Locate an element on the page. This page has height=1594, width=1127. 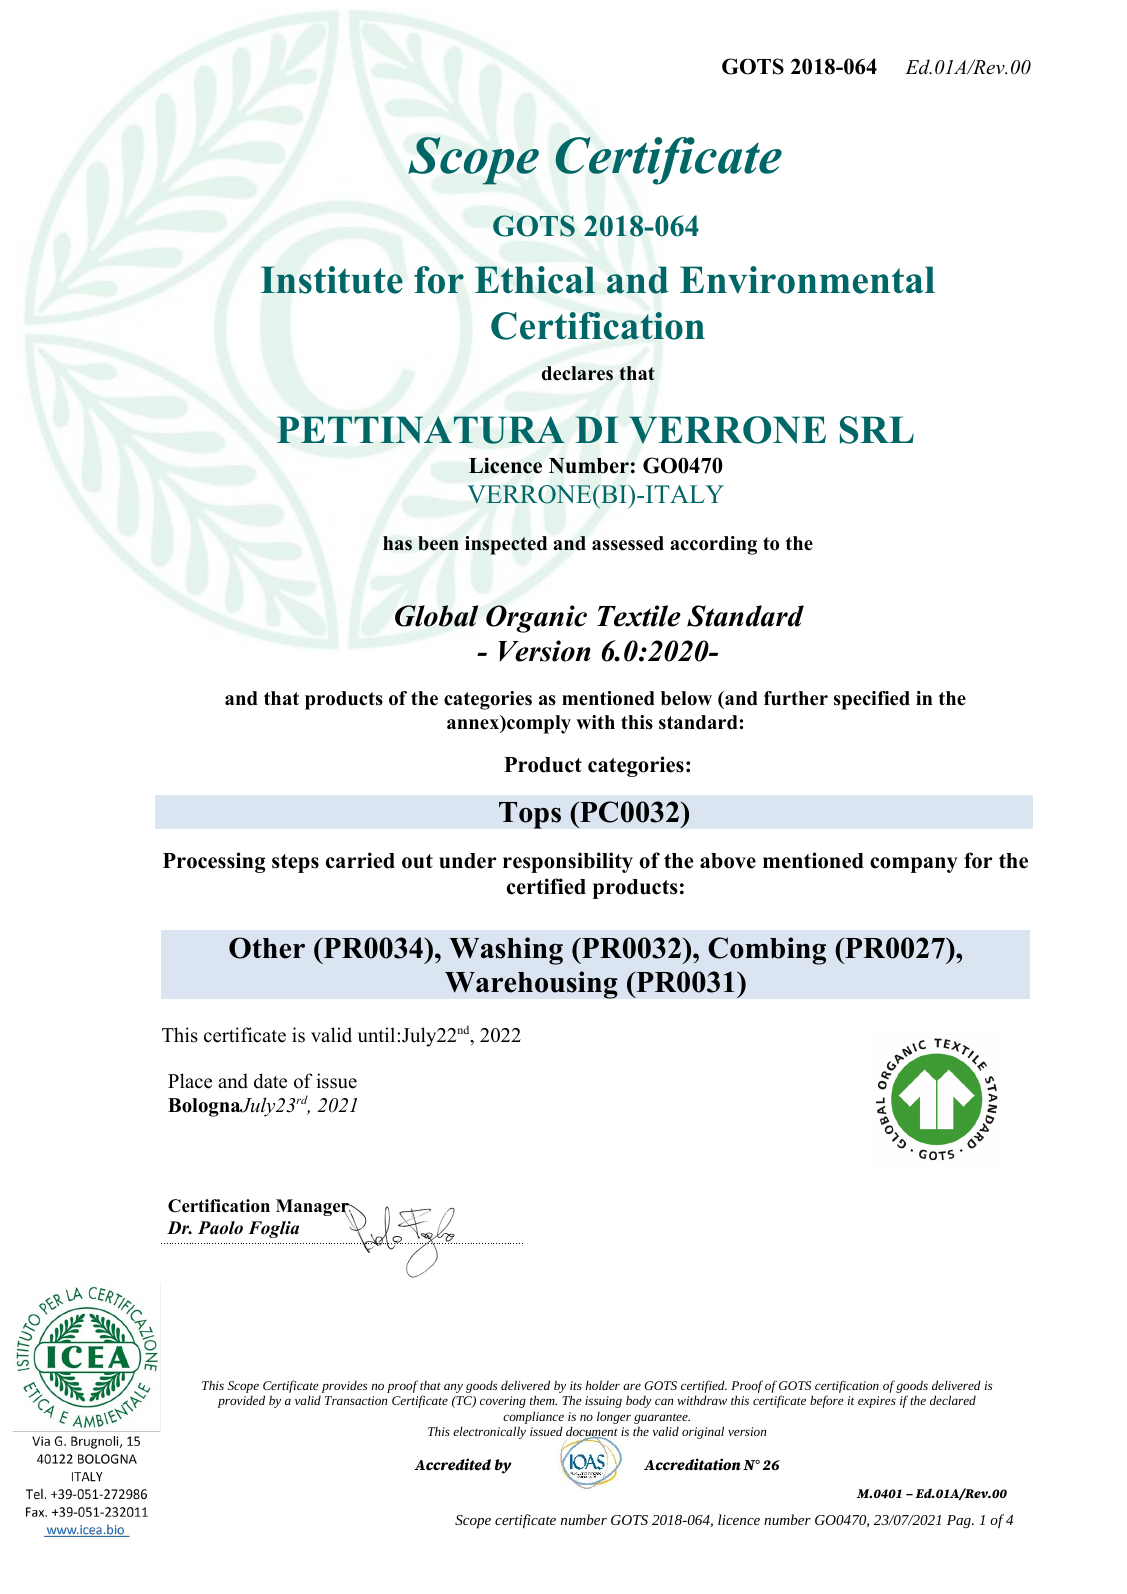
document is located at coordinates (592, 1433).
